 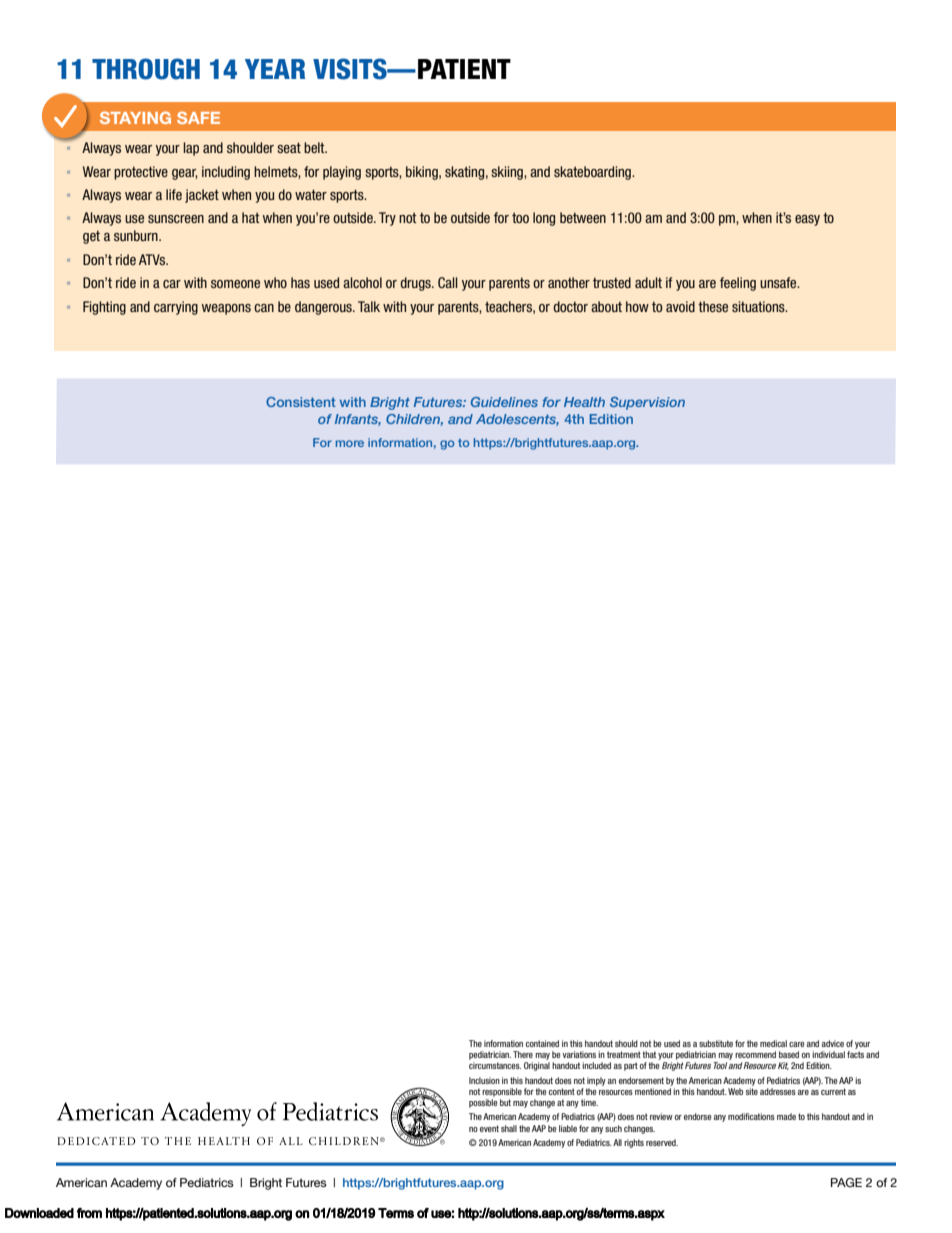 What do you see at coordinates (489, 1128) in the screenshot?
I see `event` at bounding box center [489, 1128].
